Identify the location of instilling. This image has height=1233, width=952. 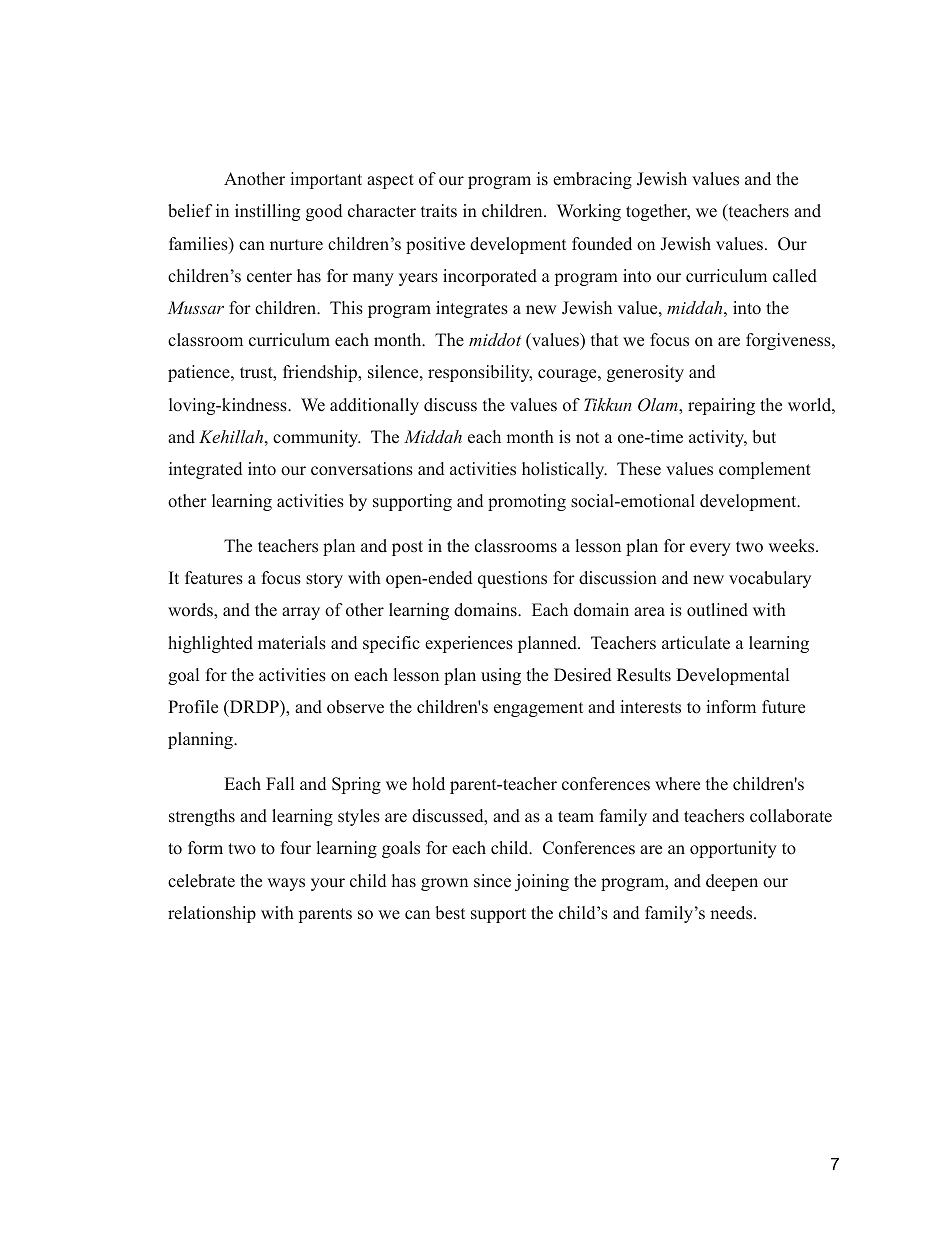
(267, 212).
